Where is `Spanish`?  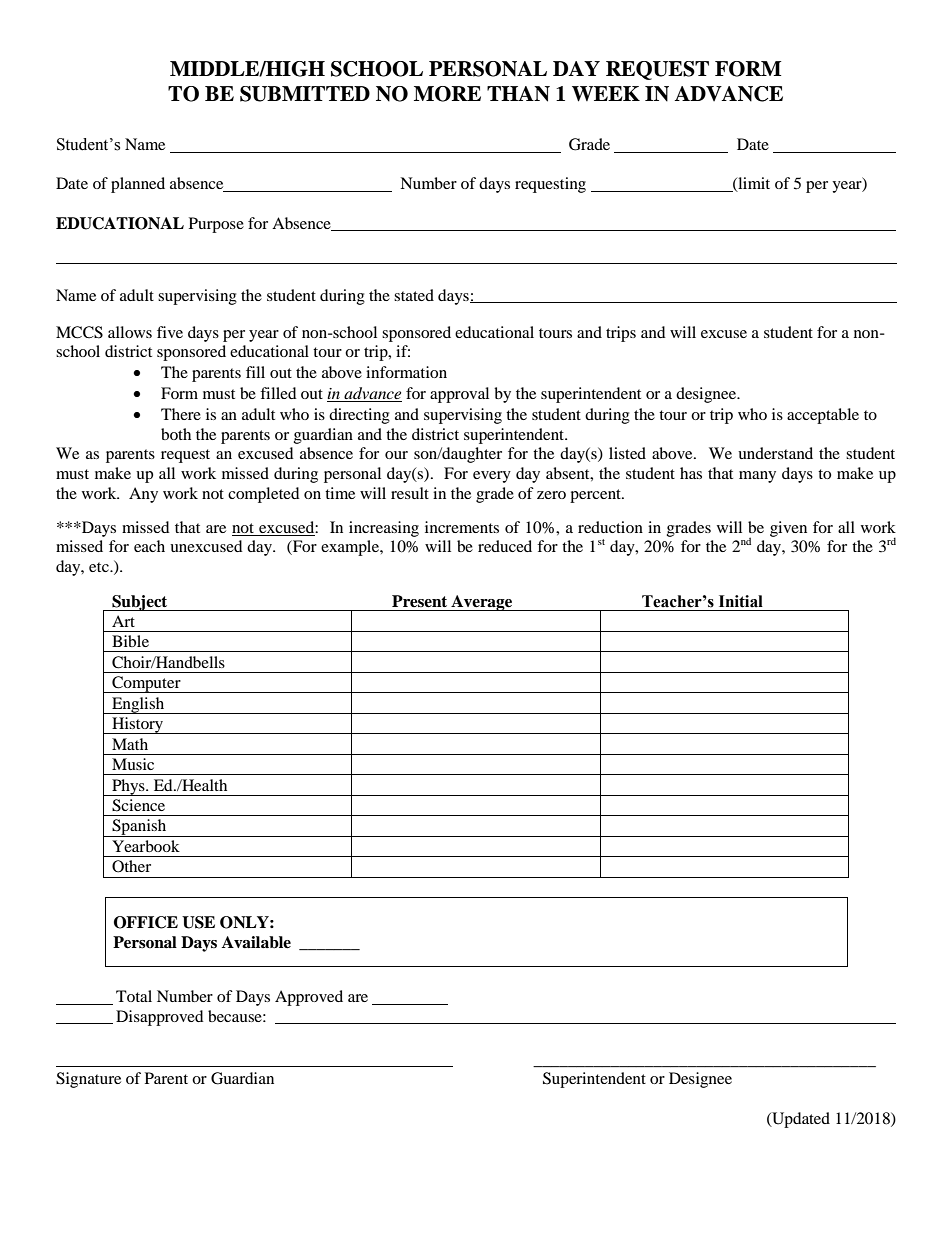
Spanish is located at coordinates (139, 828).
